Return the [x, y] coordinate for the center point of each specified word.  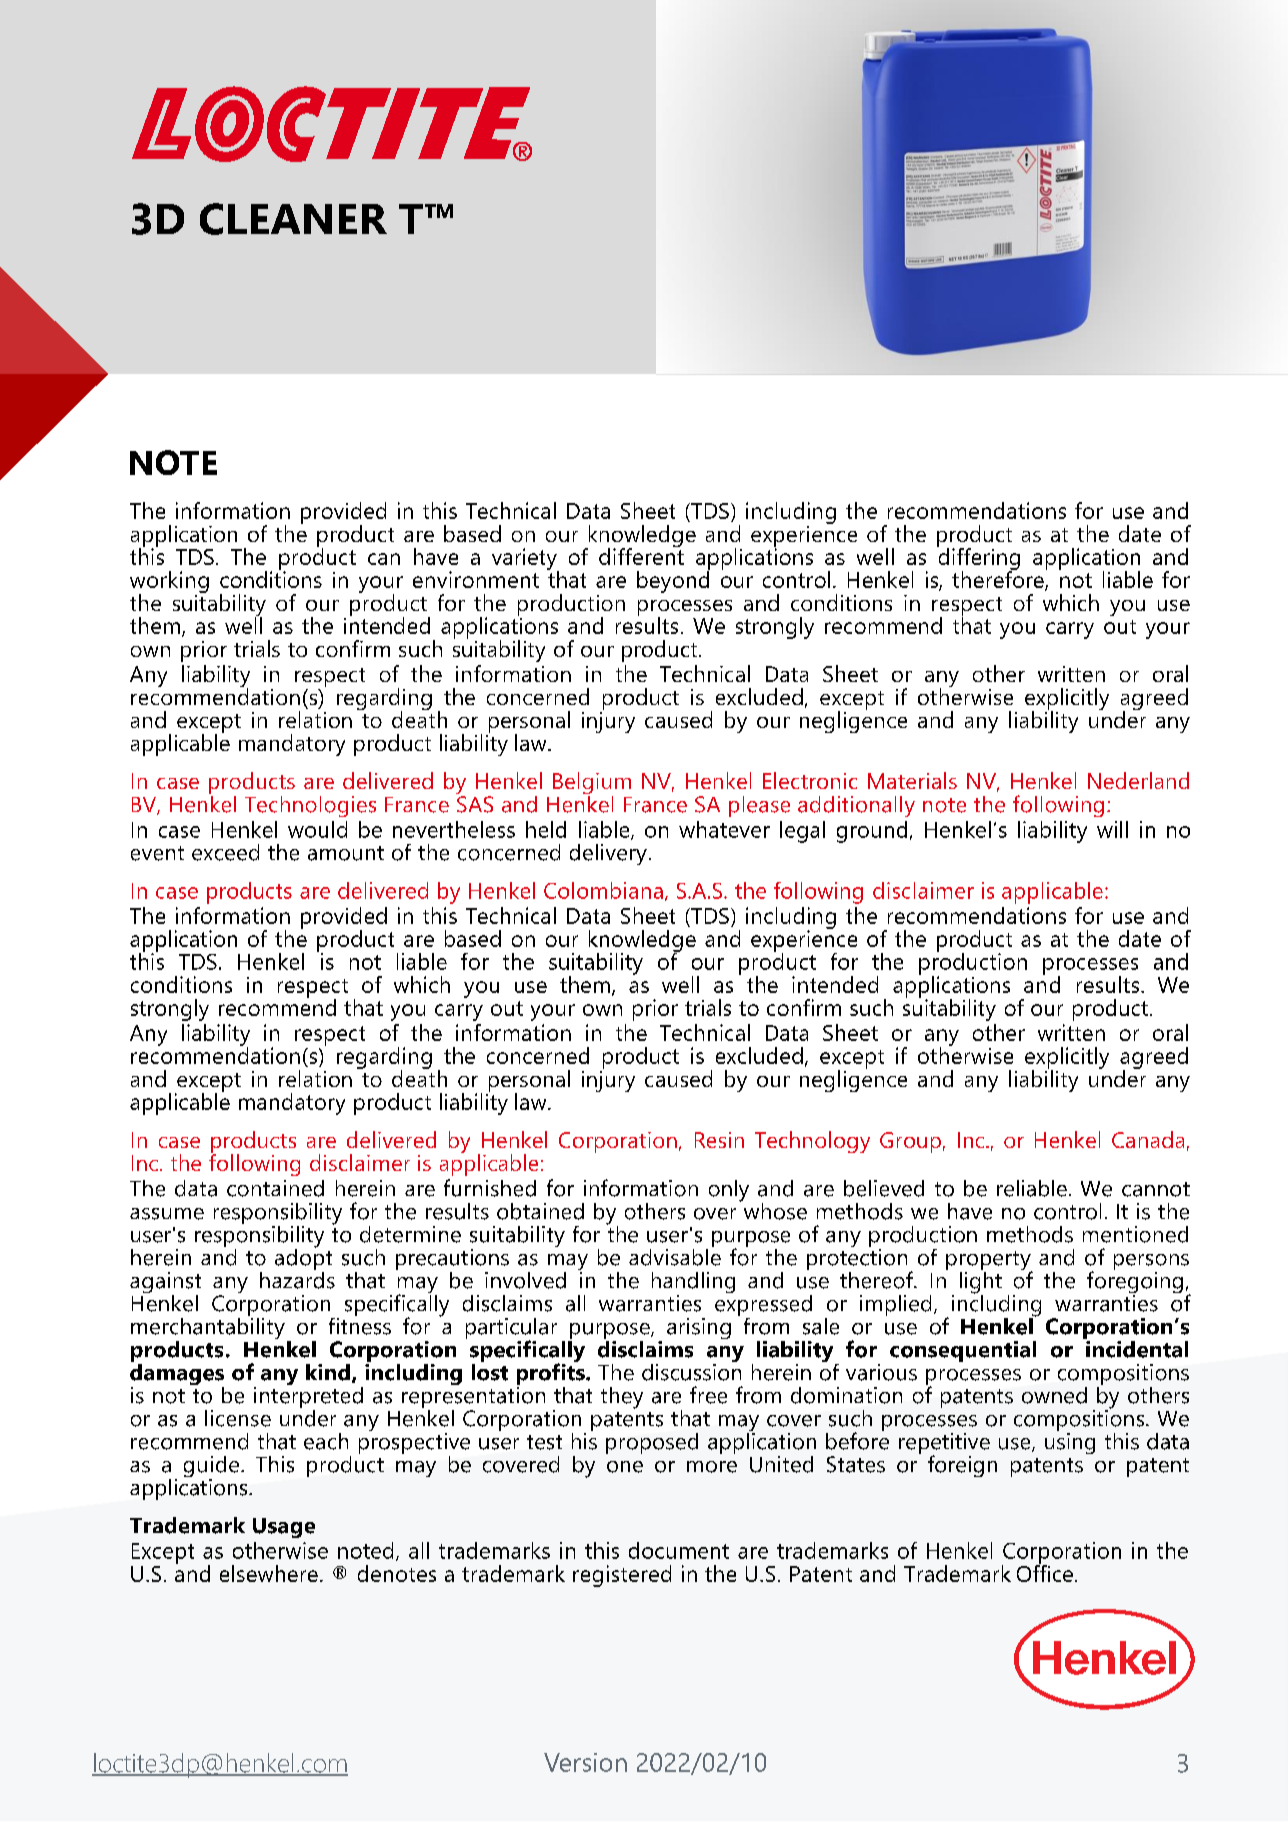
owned [1054, 1395]
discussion [691, 1371]
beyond [673, 581]
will [1112, 829]
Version [585, 1762]
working [169, 583]
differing [978, 559]
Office [1045, 1572]
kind [328, 1372]
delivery [608, 854]
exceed [225, 852]
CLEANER [293, 219]
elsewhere [269, 1573]
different [641, 555]
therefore [999, 580]
